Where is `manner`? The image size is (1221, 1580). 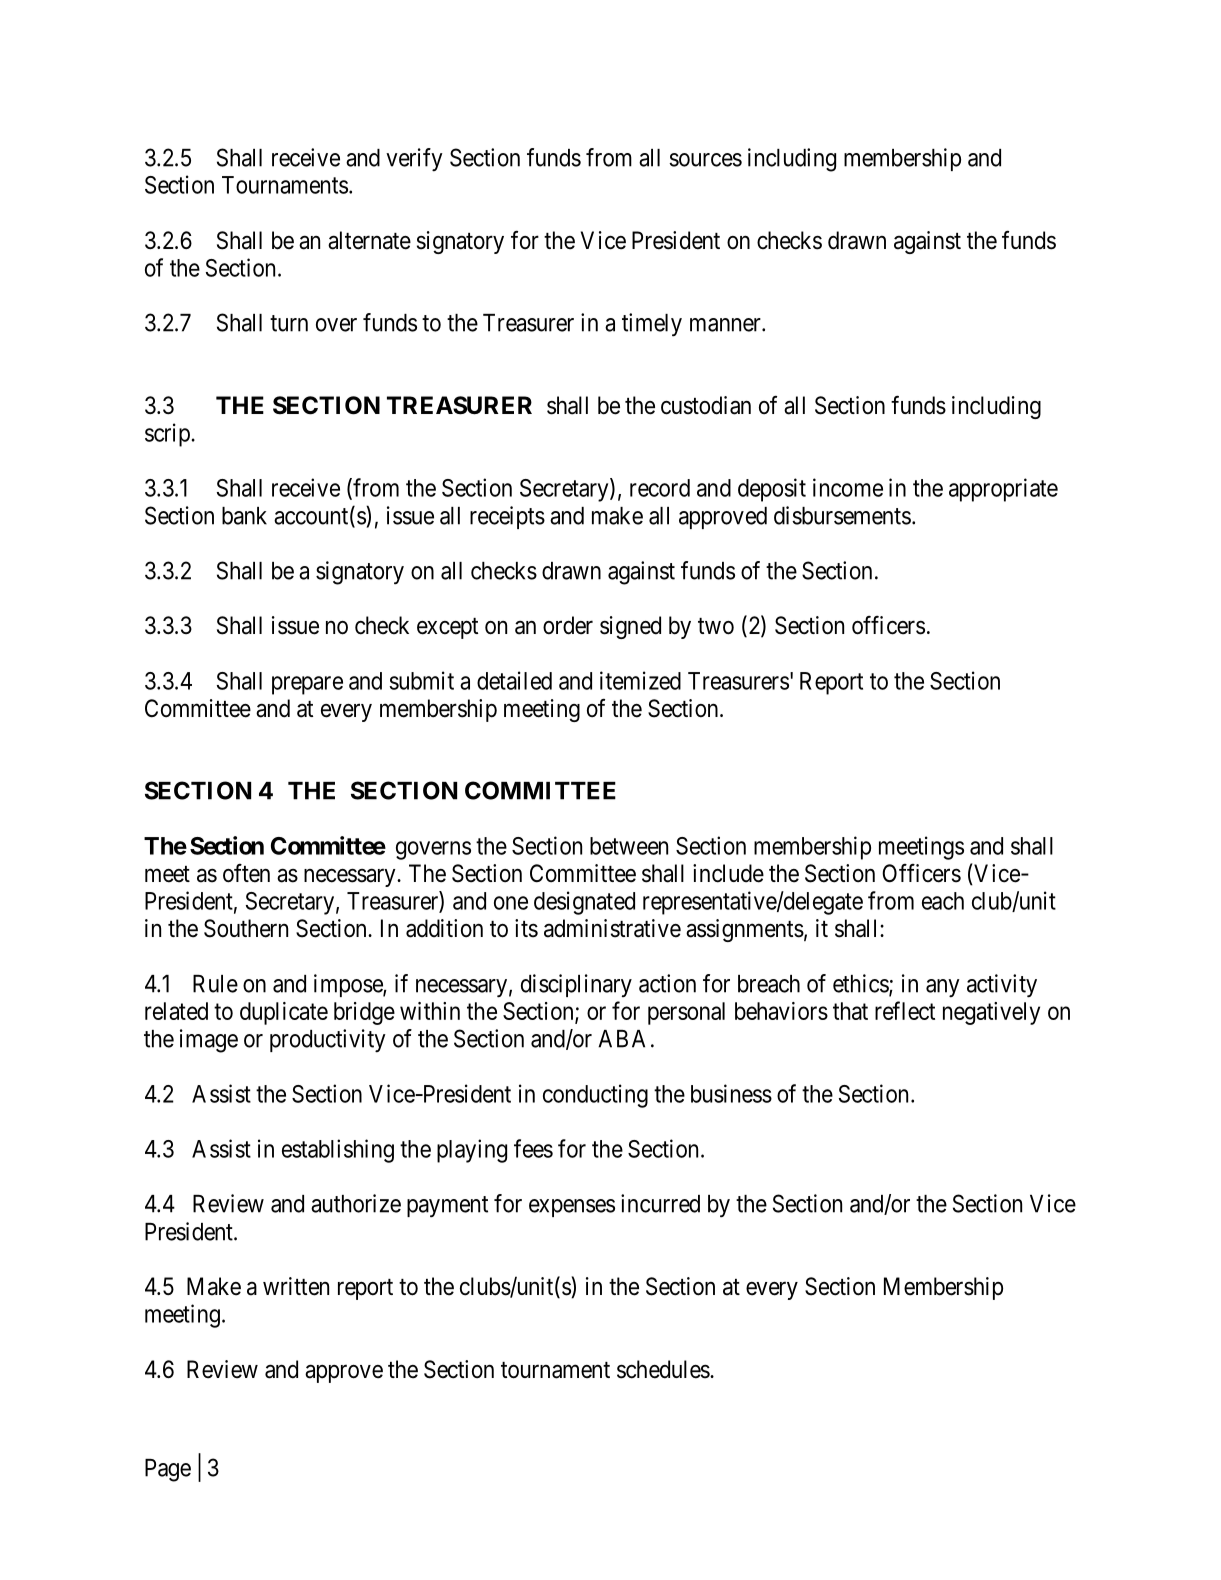 manner is located at coordinates (726, 325).
